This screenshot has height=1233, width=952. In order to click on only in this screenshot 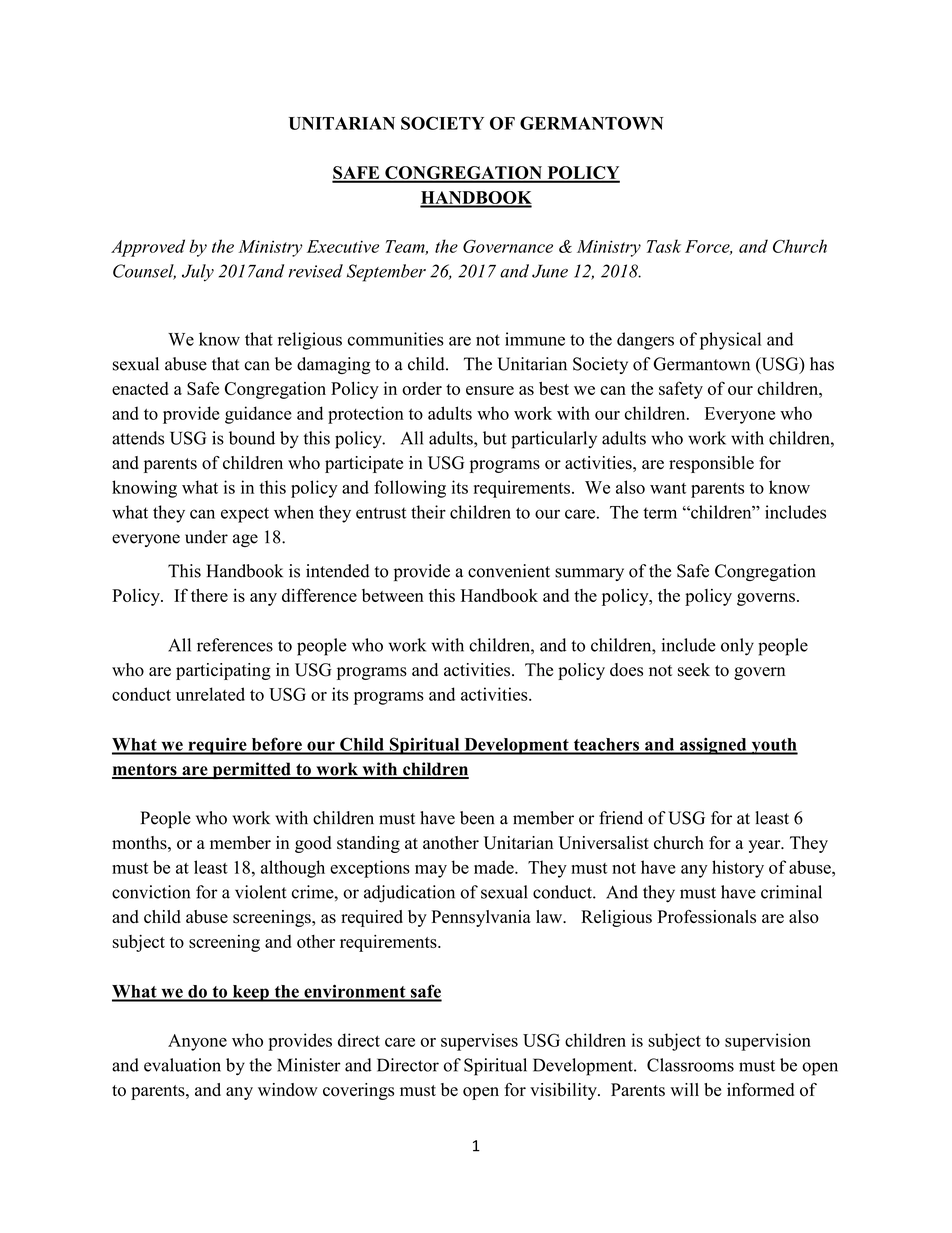, I will do `click(737, 647)`.
